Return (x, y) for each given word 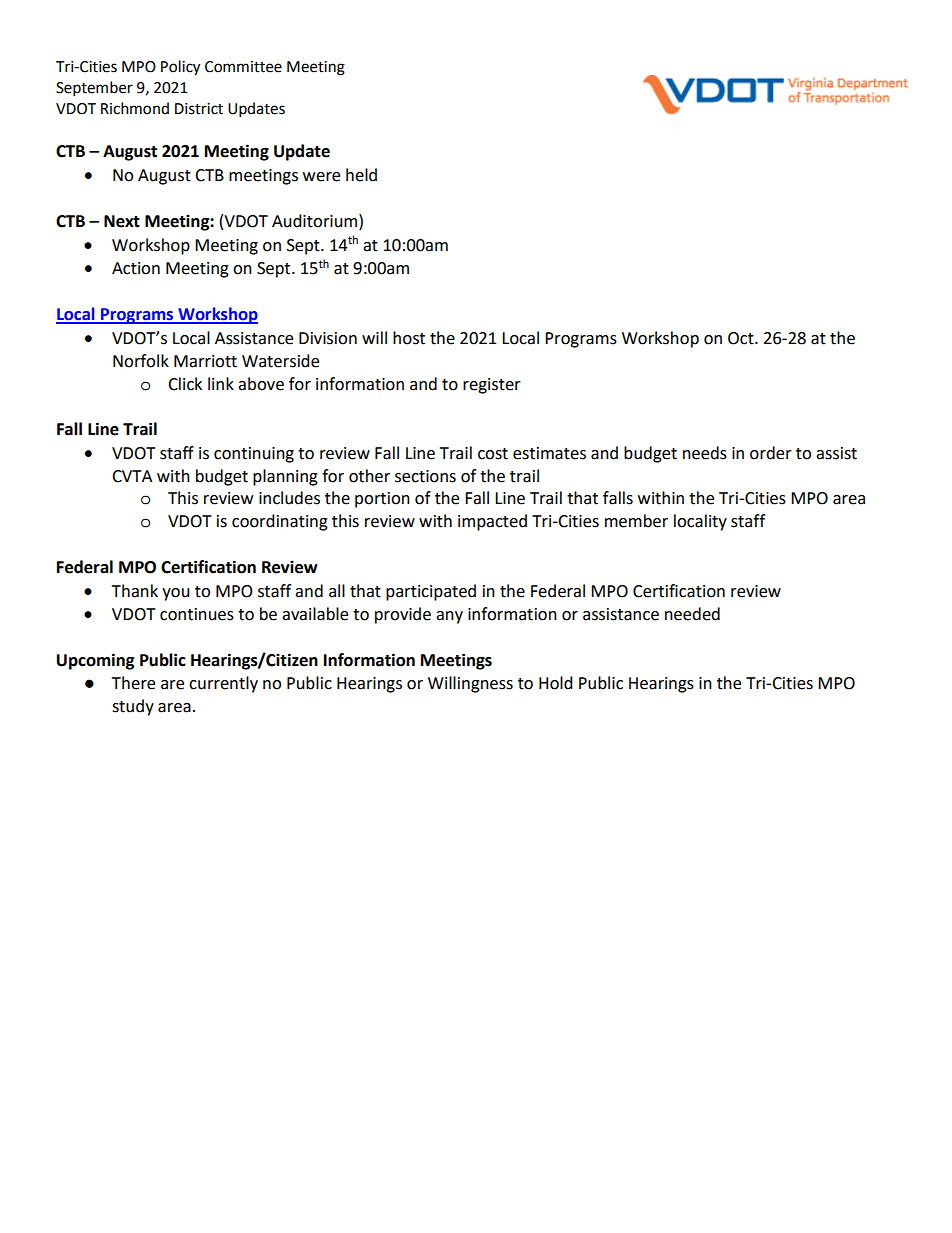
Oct (742, 338)
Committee (243, 67)
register (492, 386)
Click (185, 384)
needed (692, 614)
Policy (180, 68)
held (361, 175)
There (133, 683)
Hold (556, 683)
